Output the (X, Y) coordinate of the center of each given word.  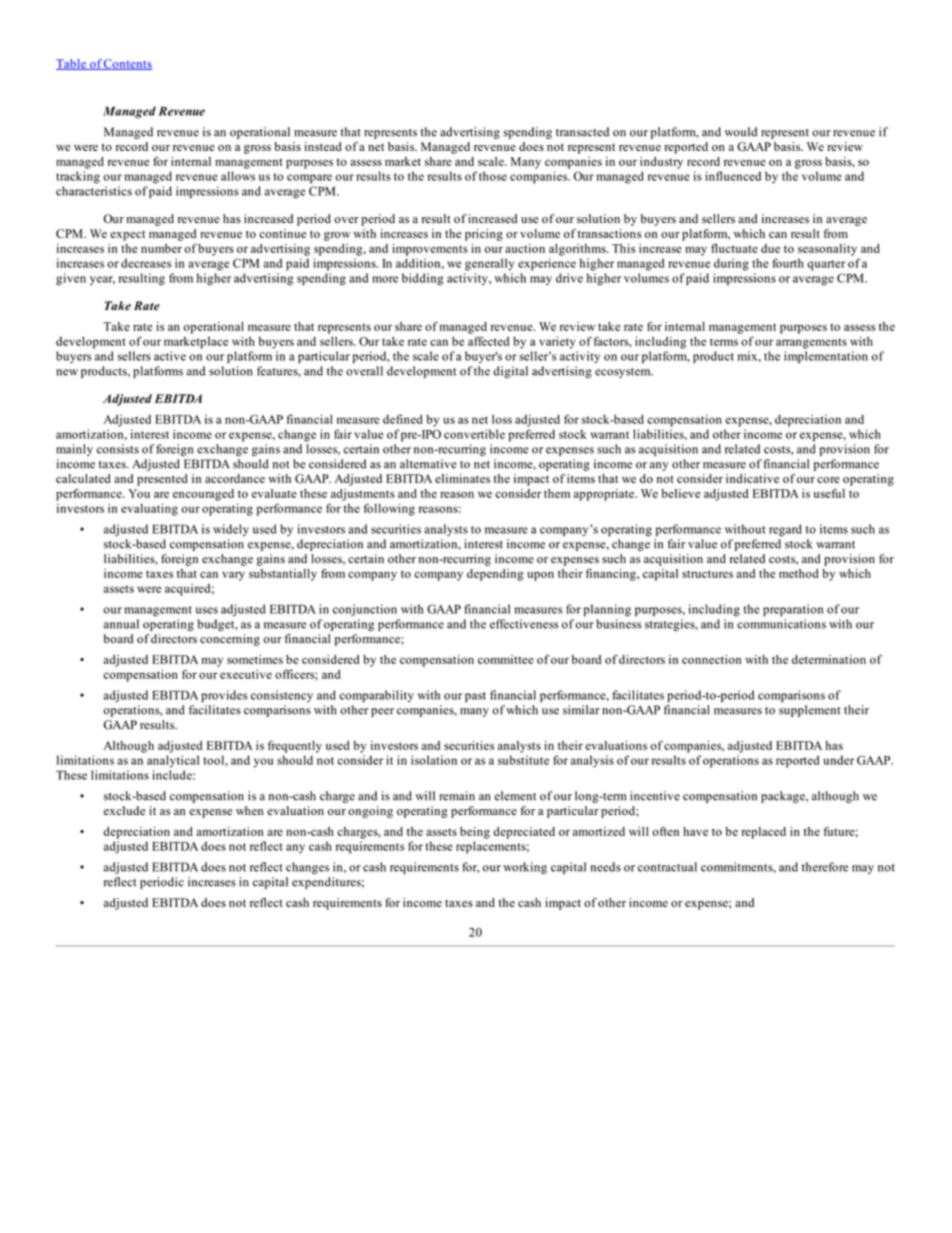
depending (495, 575)
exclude (124, 811)
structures (707, 574)
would (741, 132)
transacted (582, 132)
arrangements (811, 343)
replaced (764, 833)
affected (488, 341)
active (170, 356)
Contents (127, 64)
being (475, 833)
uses (207, 610)
